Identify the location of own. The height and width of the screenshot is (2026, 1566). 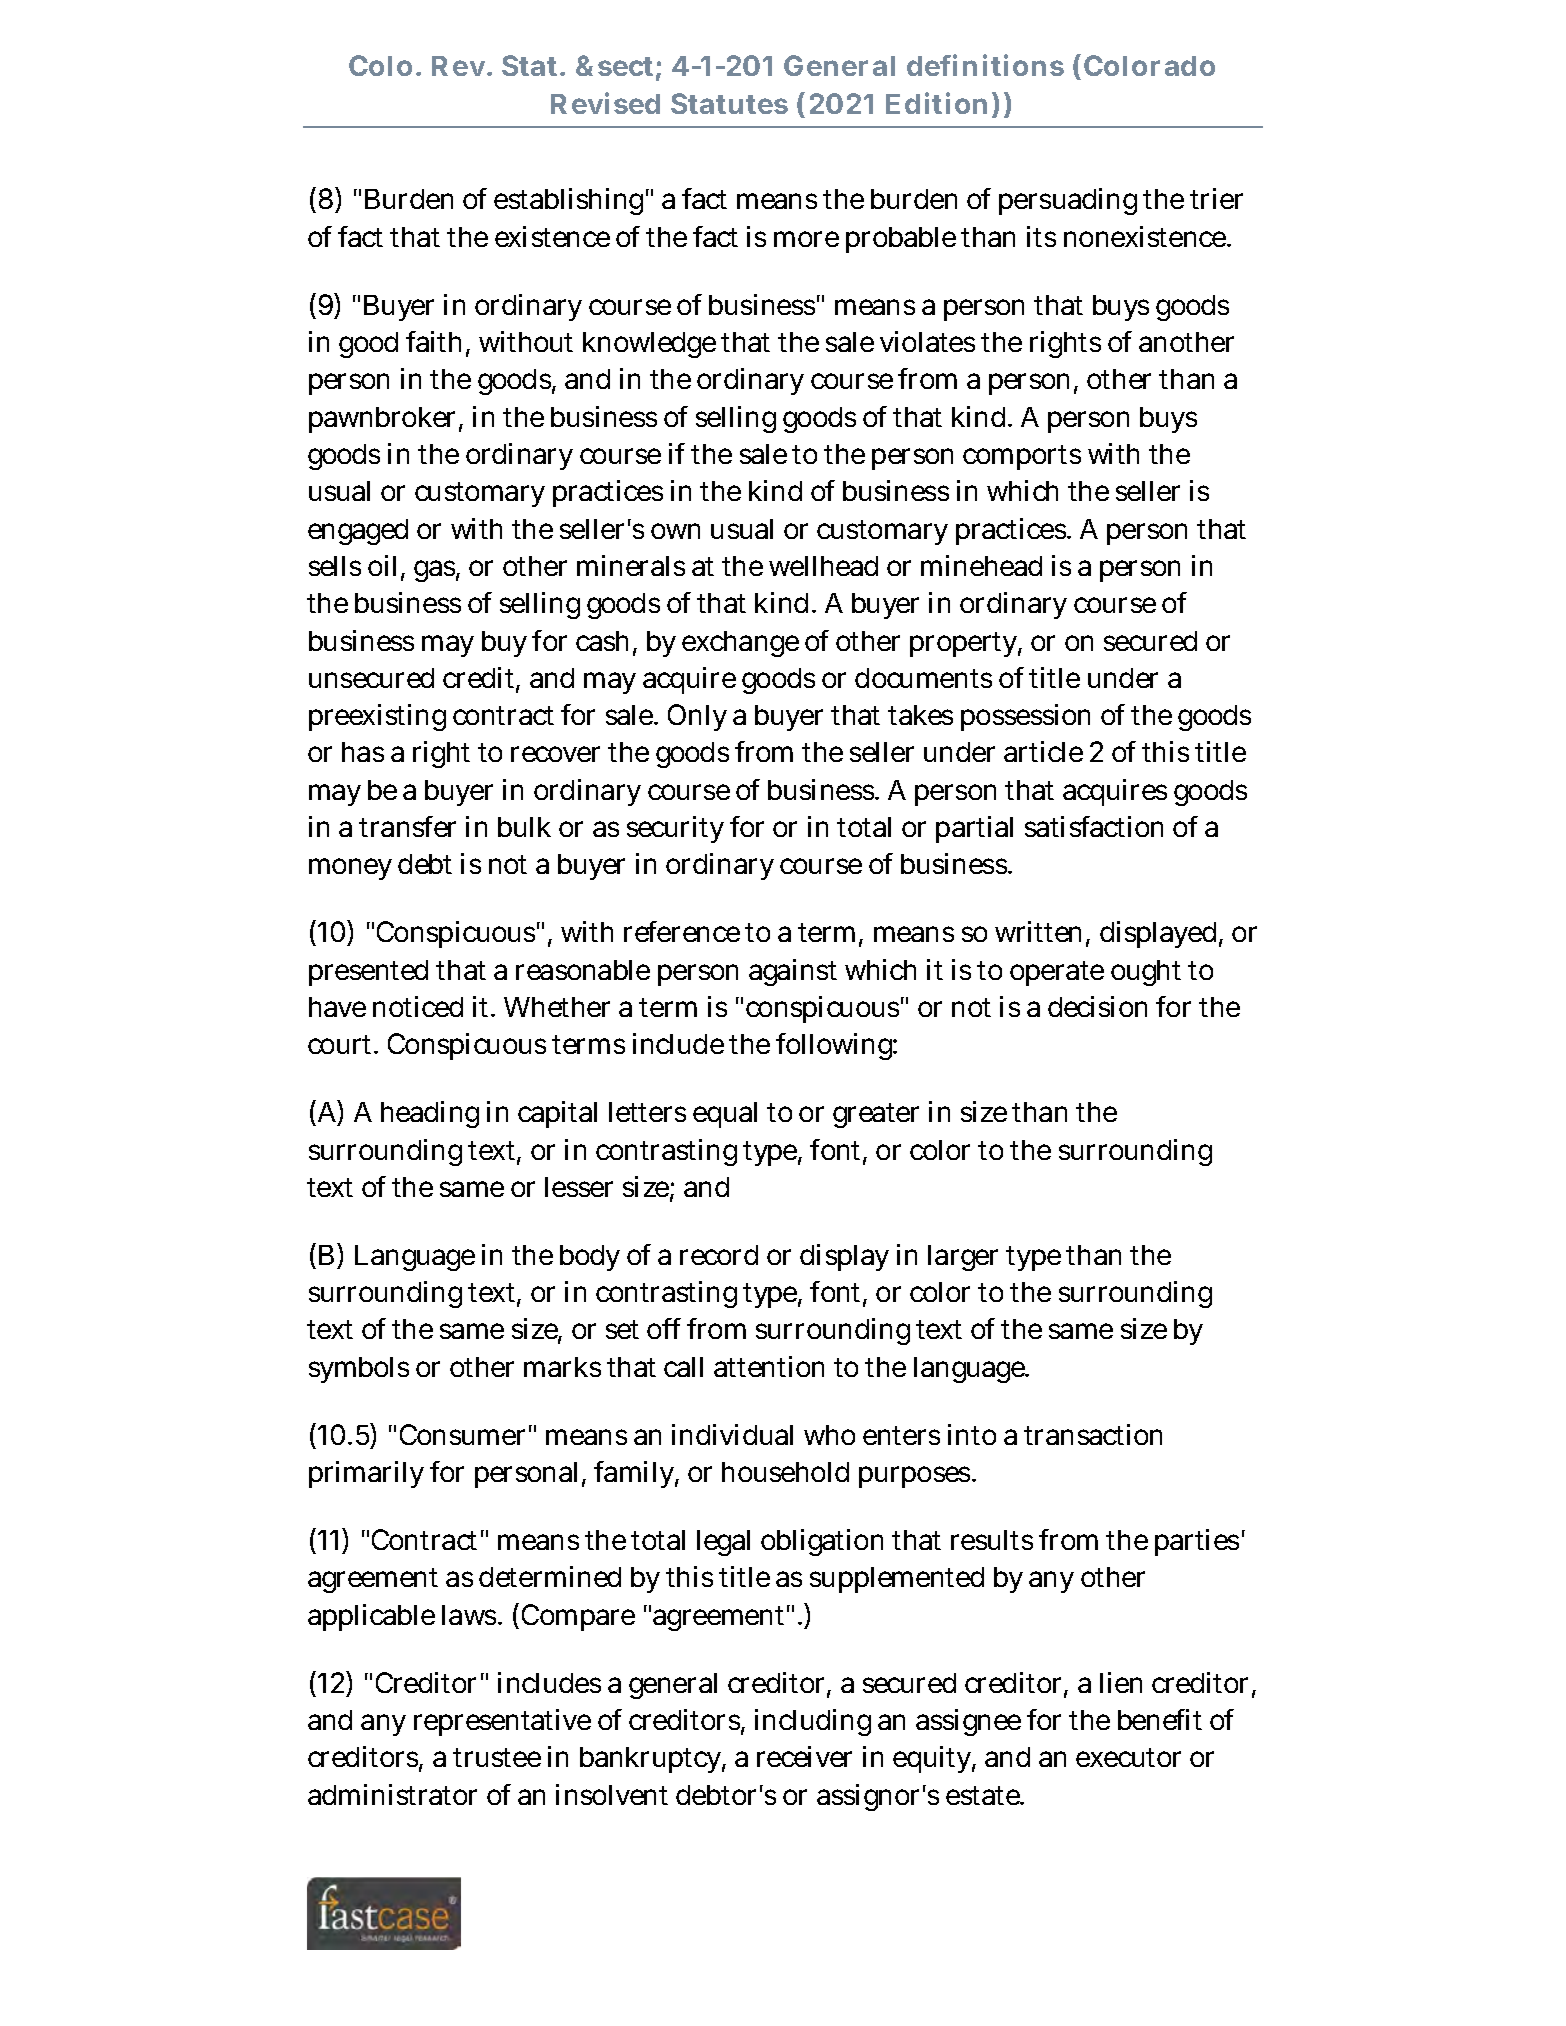
(675, 531).
